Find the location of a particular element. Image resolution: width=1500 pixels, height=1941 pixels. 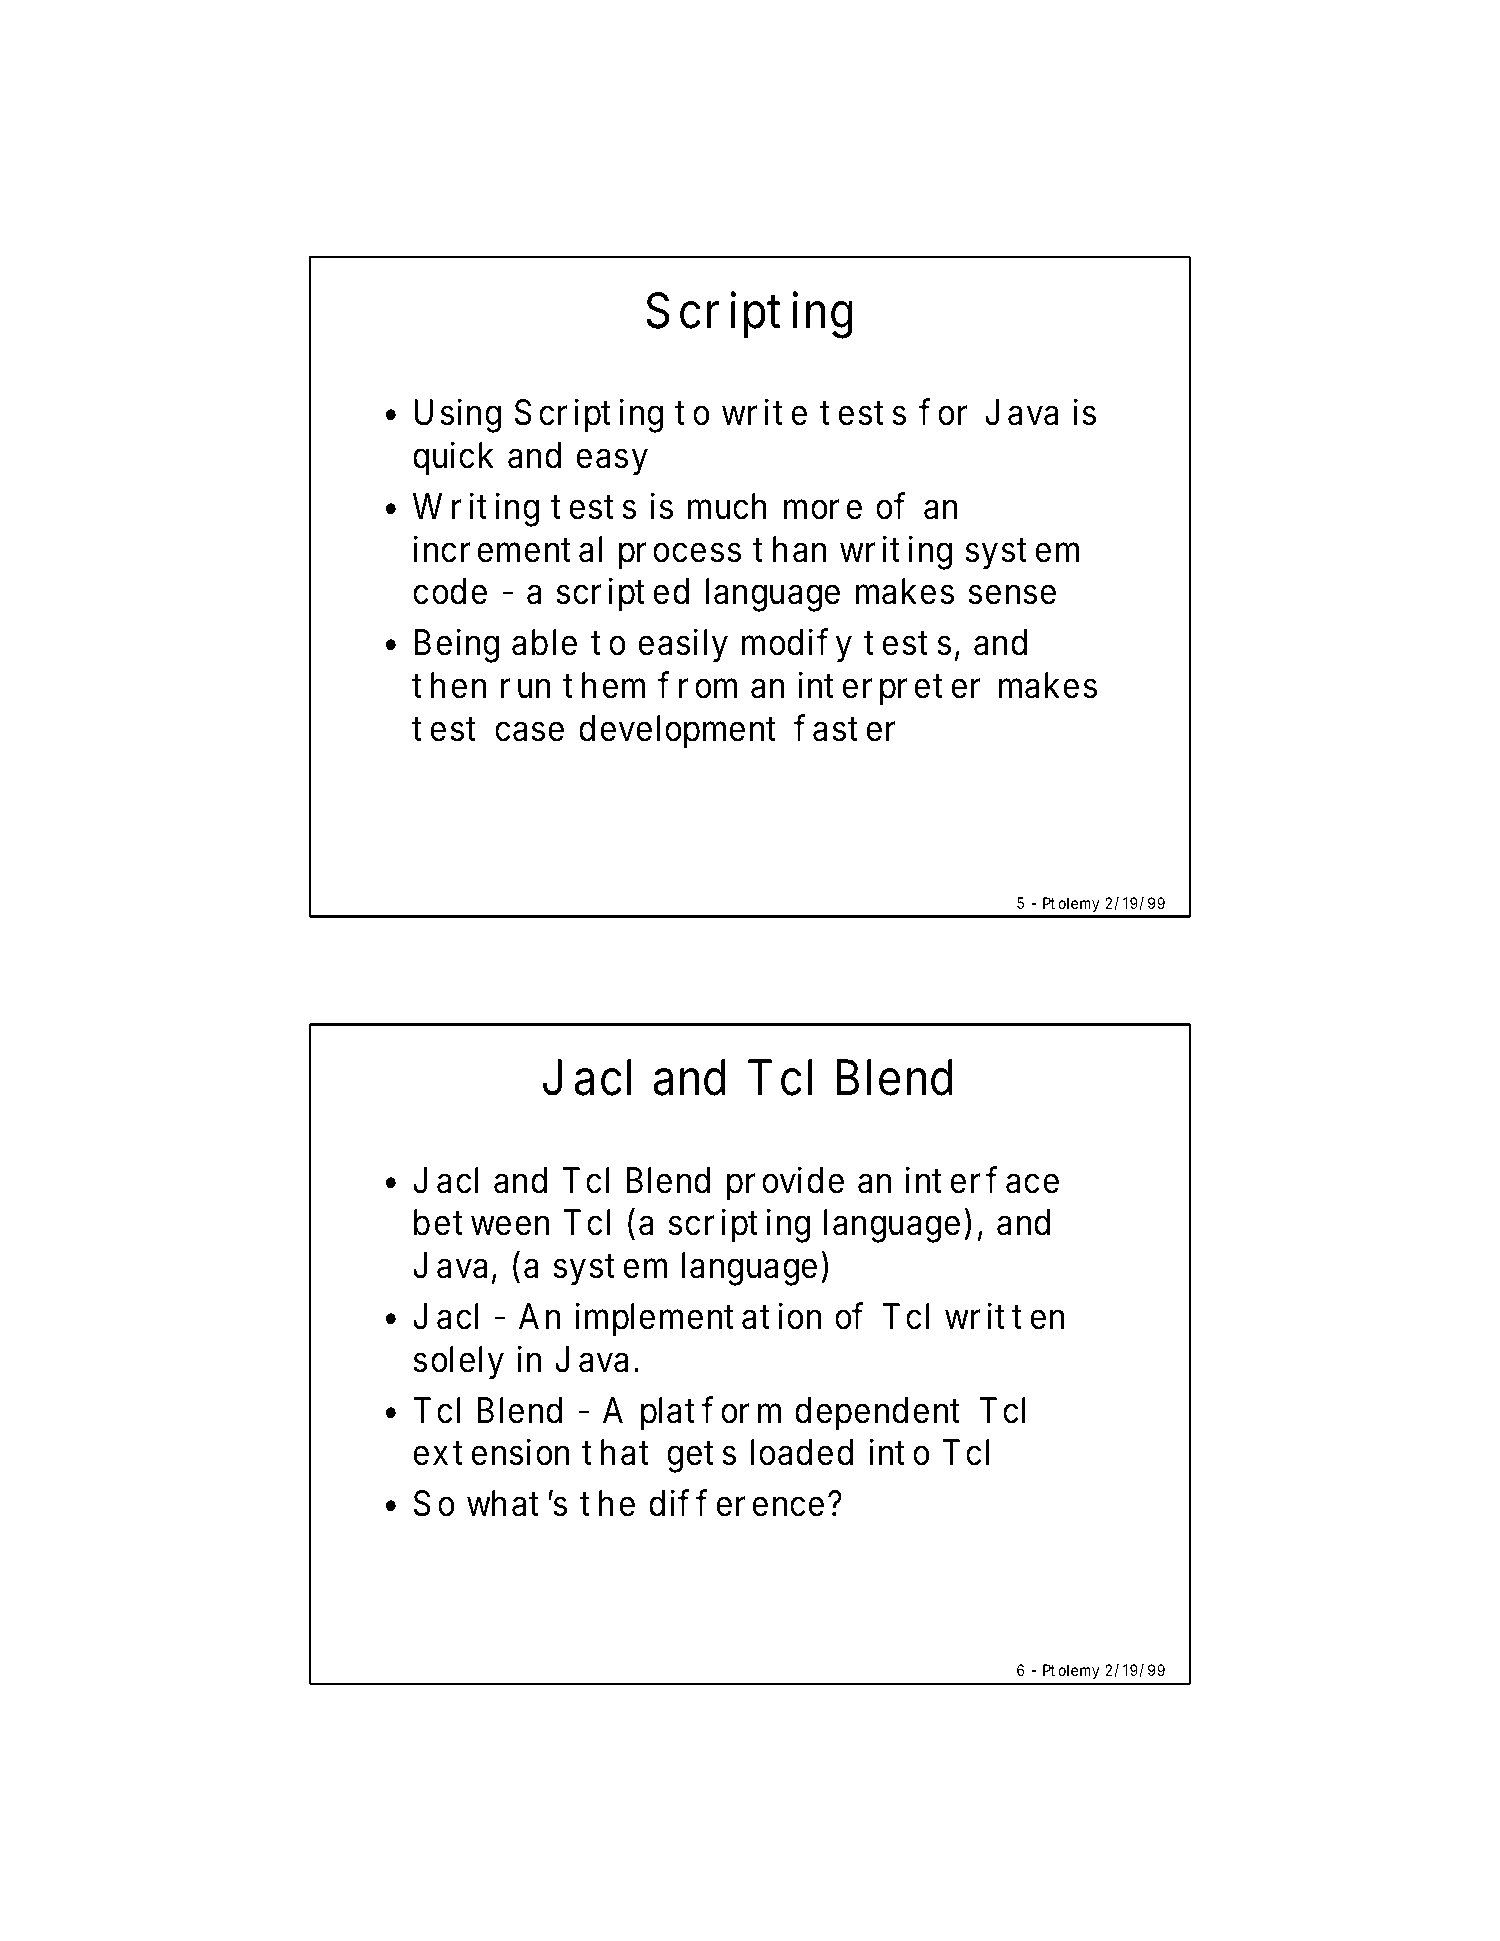

written is located at coordinates (1004, 1316).
